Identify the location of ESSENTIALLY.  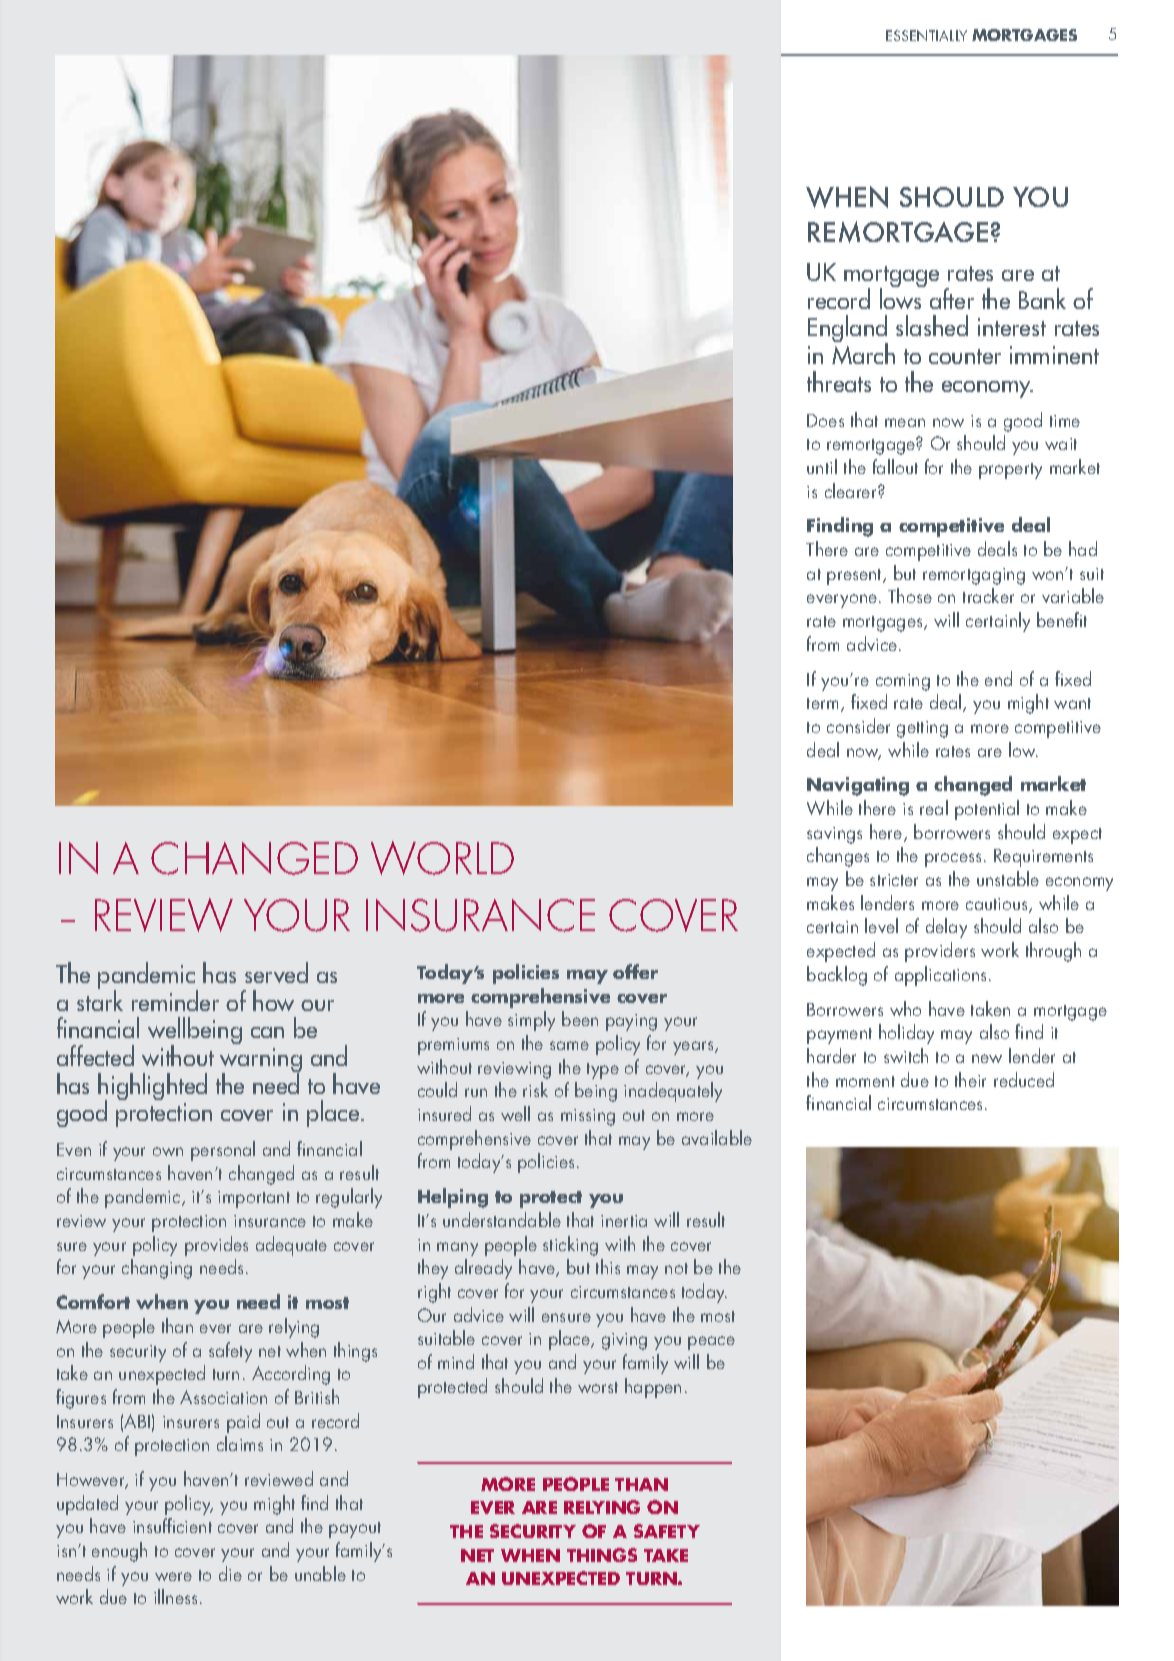
(926, 35).
